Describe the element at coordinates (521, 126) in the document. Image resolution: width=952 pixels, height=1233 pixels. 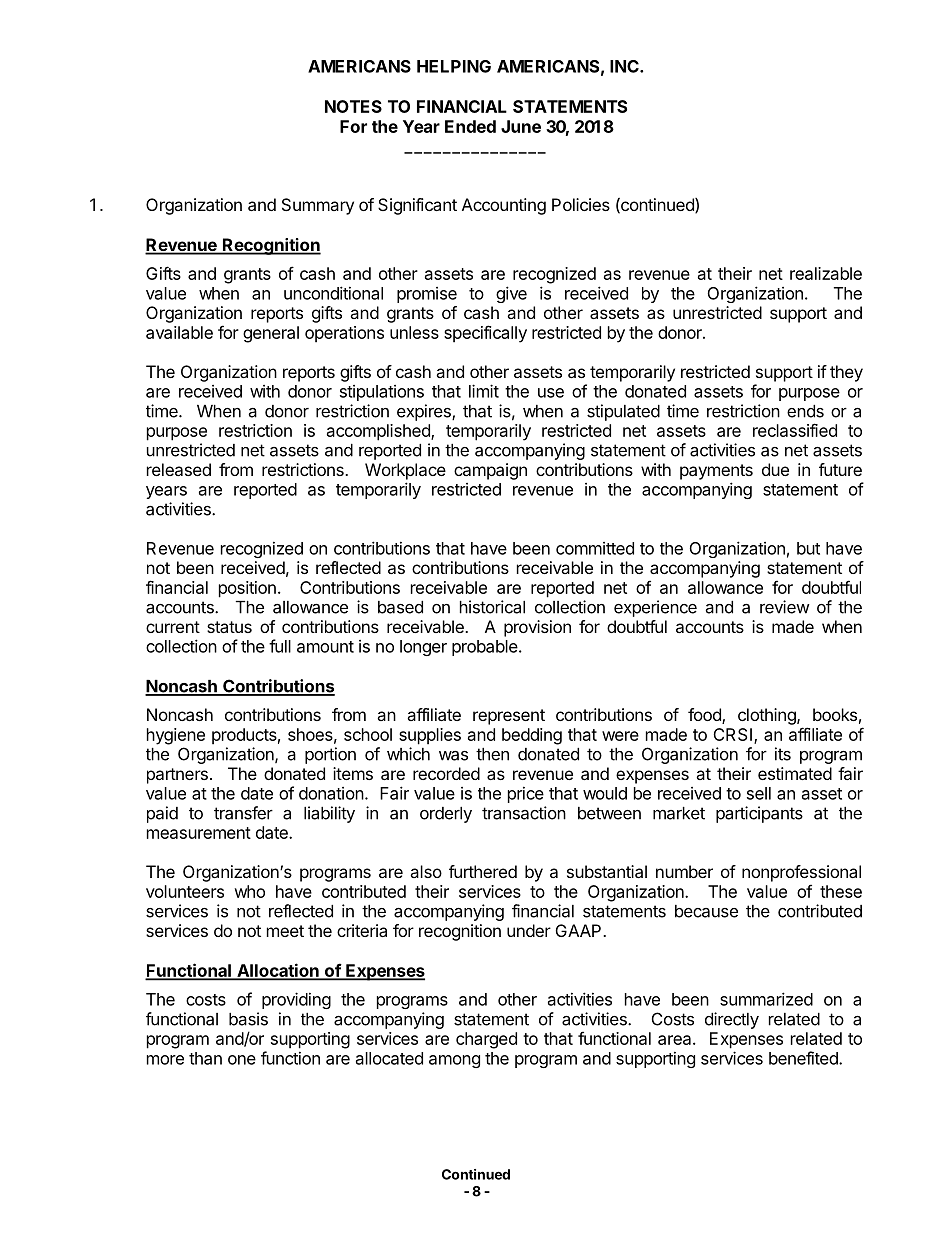
I see `June` at that location.
